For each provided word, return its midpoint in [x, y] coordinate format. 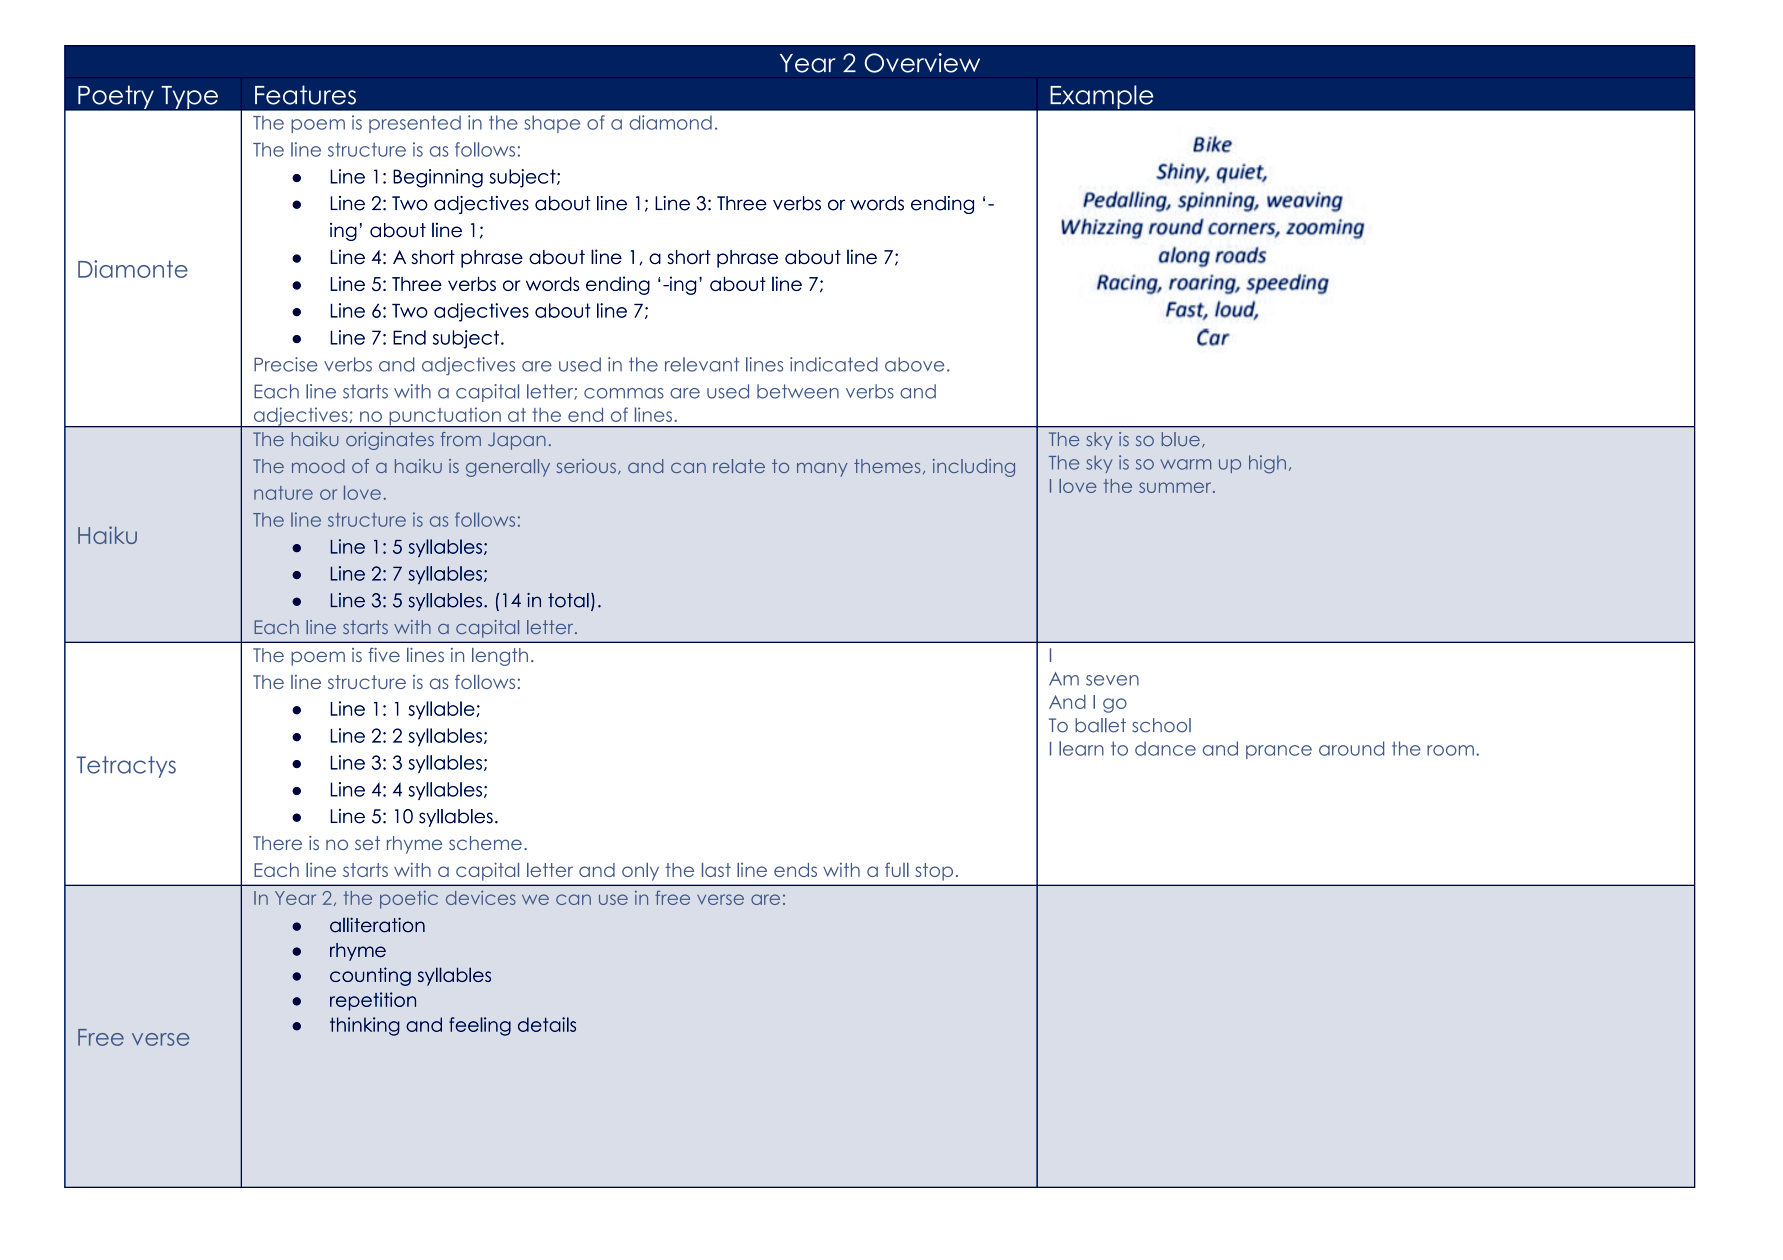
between [798, 391]
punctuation [445, 417]
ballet [1100, 725]
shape [552, 124]
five [384, 655]
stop [934, 872]
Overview [922, 63]
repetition [373, 1001]
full [897, 869]
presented [415, 124]
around [1351, 748]
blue [1181, 439]
